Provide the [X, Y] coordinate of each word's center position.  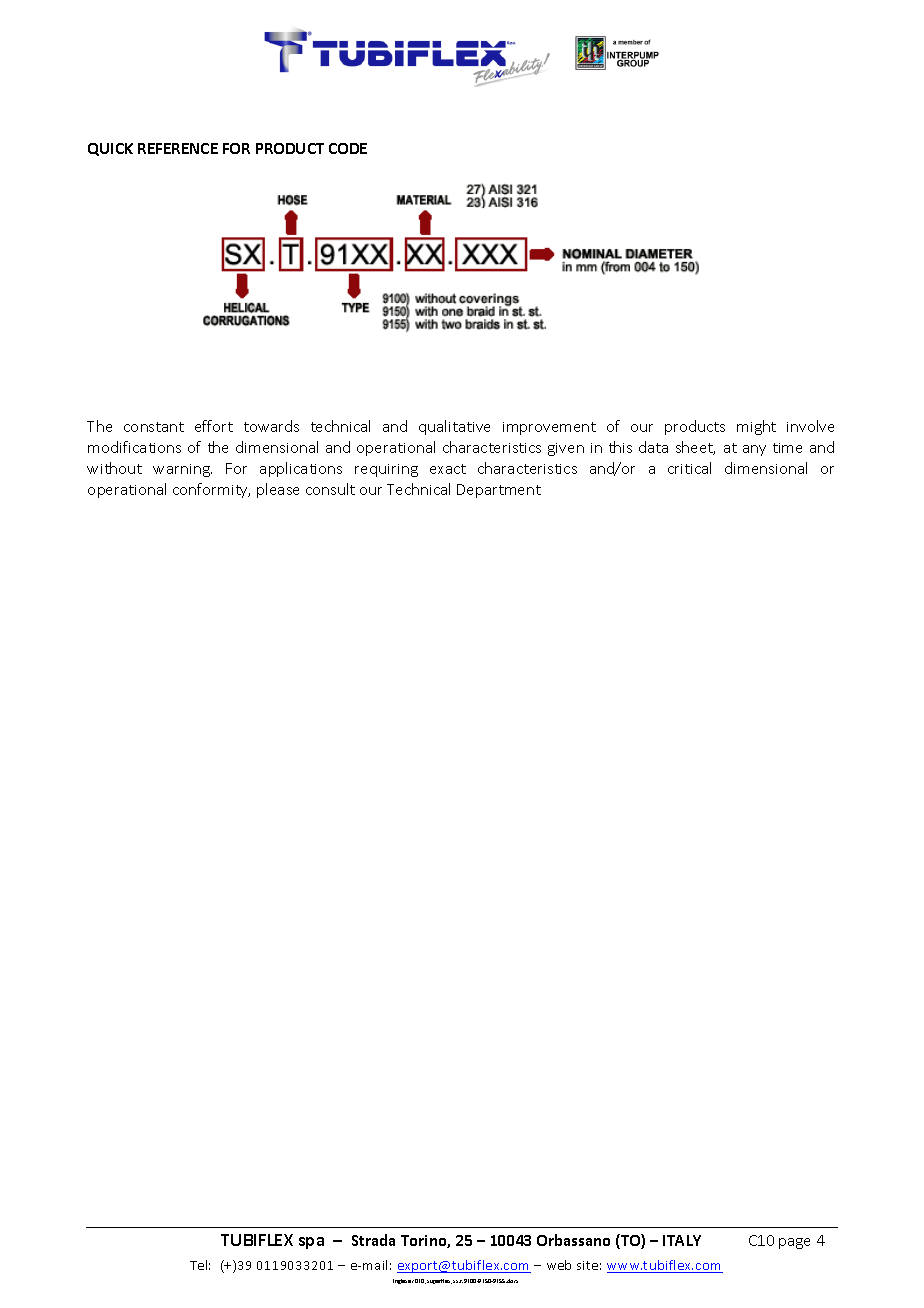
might [756, 427]
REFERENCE [178, 148]
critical [689, 468]
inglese [402, 1281]
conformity [211, 490]
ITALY [682, 1240]
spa [311, 1243]
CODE [348, 148]
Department [499, 491]
